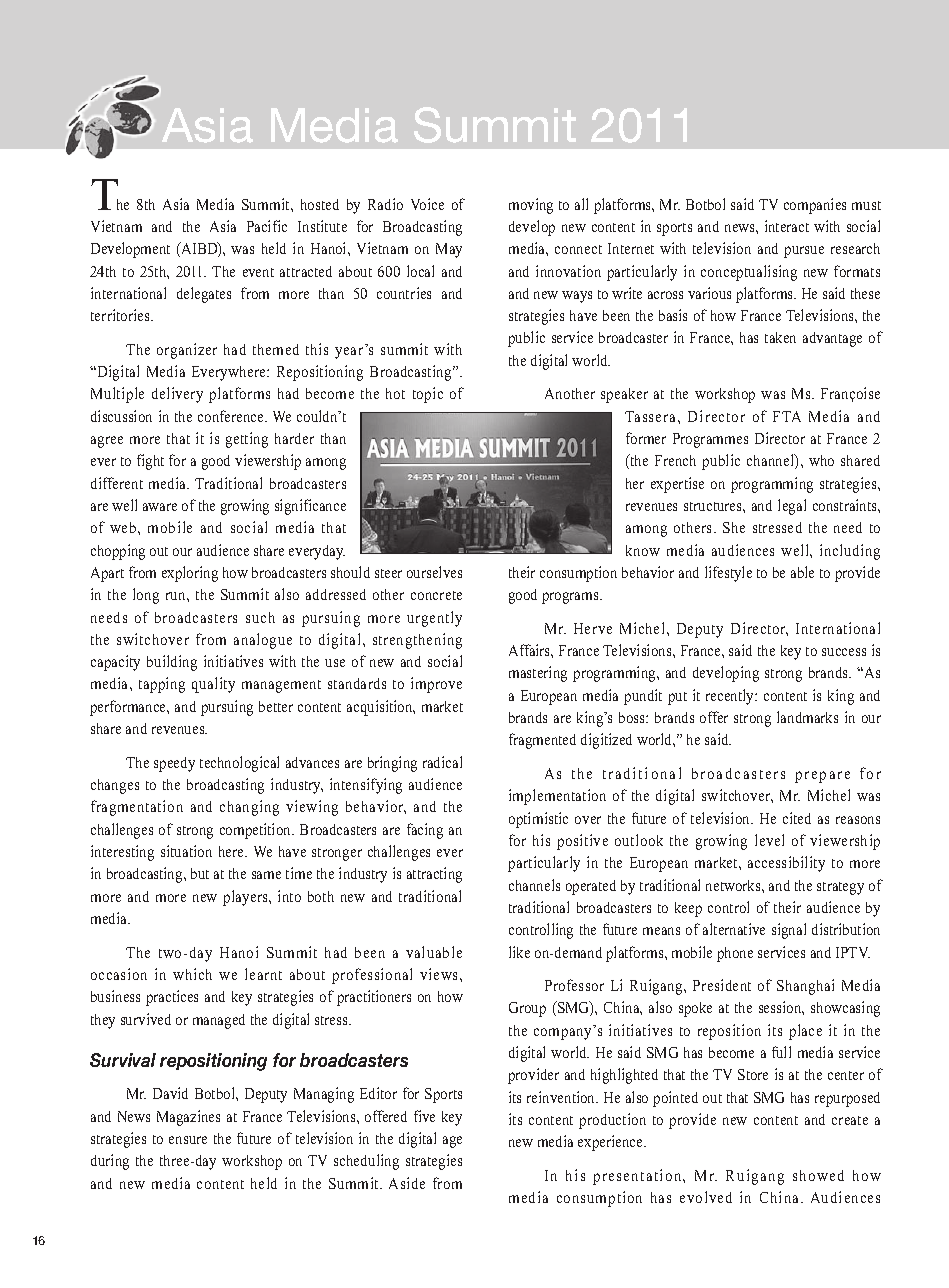 The height and width of the document is (1288, 949). What do you see at coordinates (818, 1175) in the document?
I see `showed` at bounding box center [818, 1175].
